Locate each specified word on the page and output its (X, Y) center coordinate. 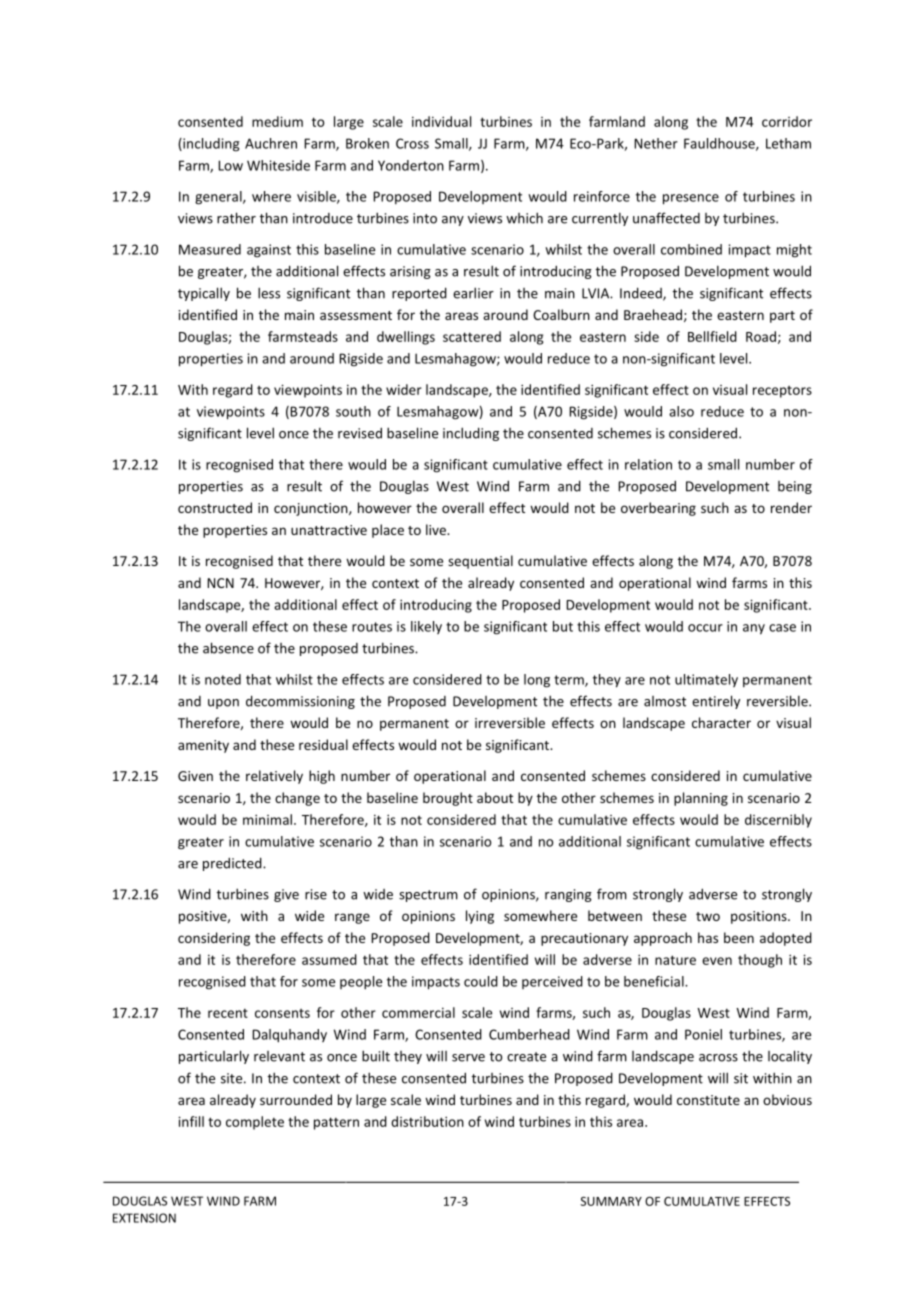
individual (441, 121)
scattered (472, 336)
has (708, 937)
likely (426, 627)
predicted (233, 864)
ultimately (706, 680)
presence (691, 199)
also (681, 411)
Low (230, 165)
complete (255, 1123)
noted (223, 679)
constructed (215, 507)
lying (480, 917)
